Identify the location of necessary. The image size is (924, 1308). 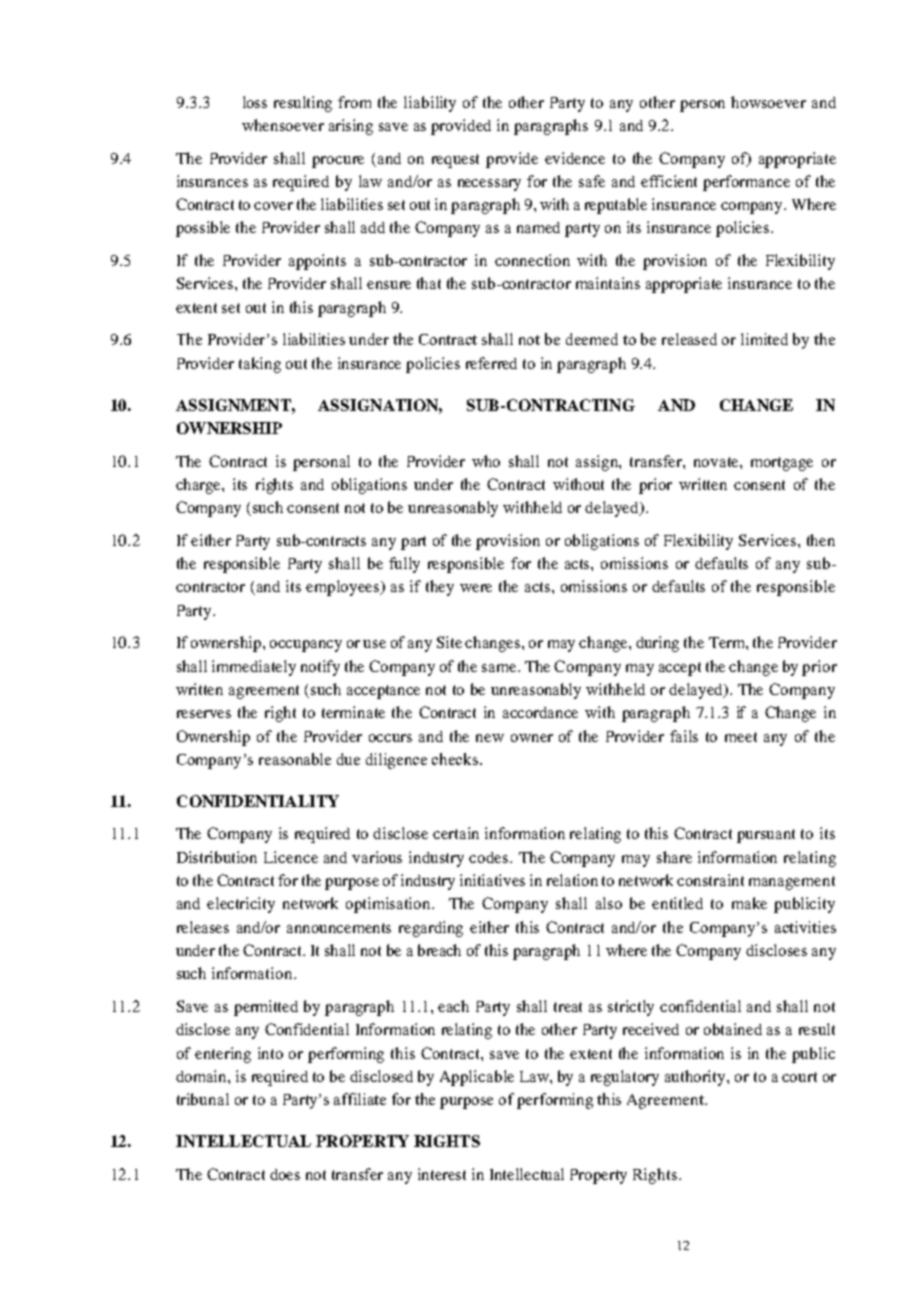
(489, 185).
